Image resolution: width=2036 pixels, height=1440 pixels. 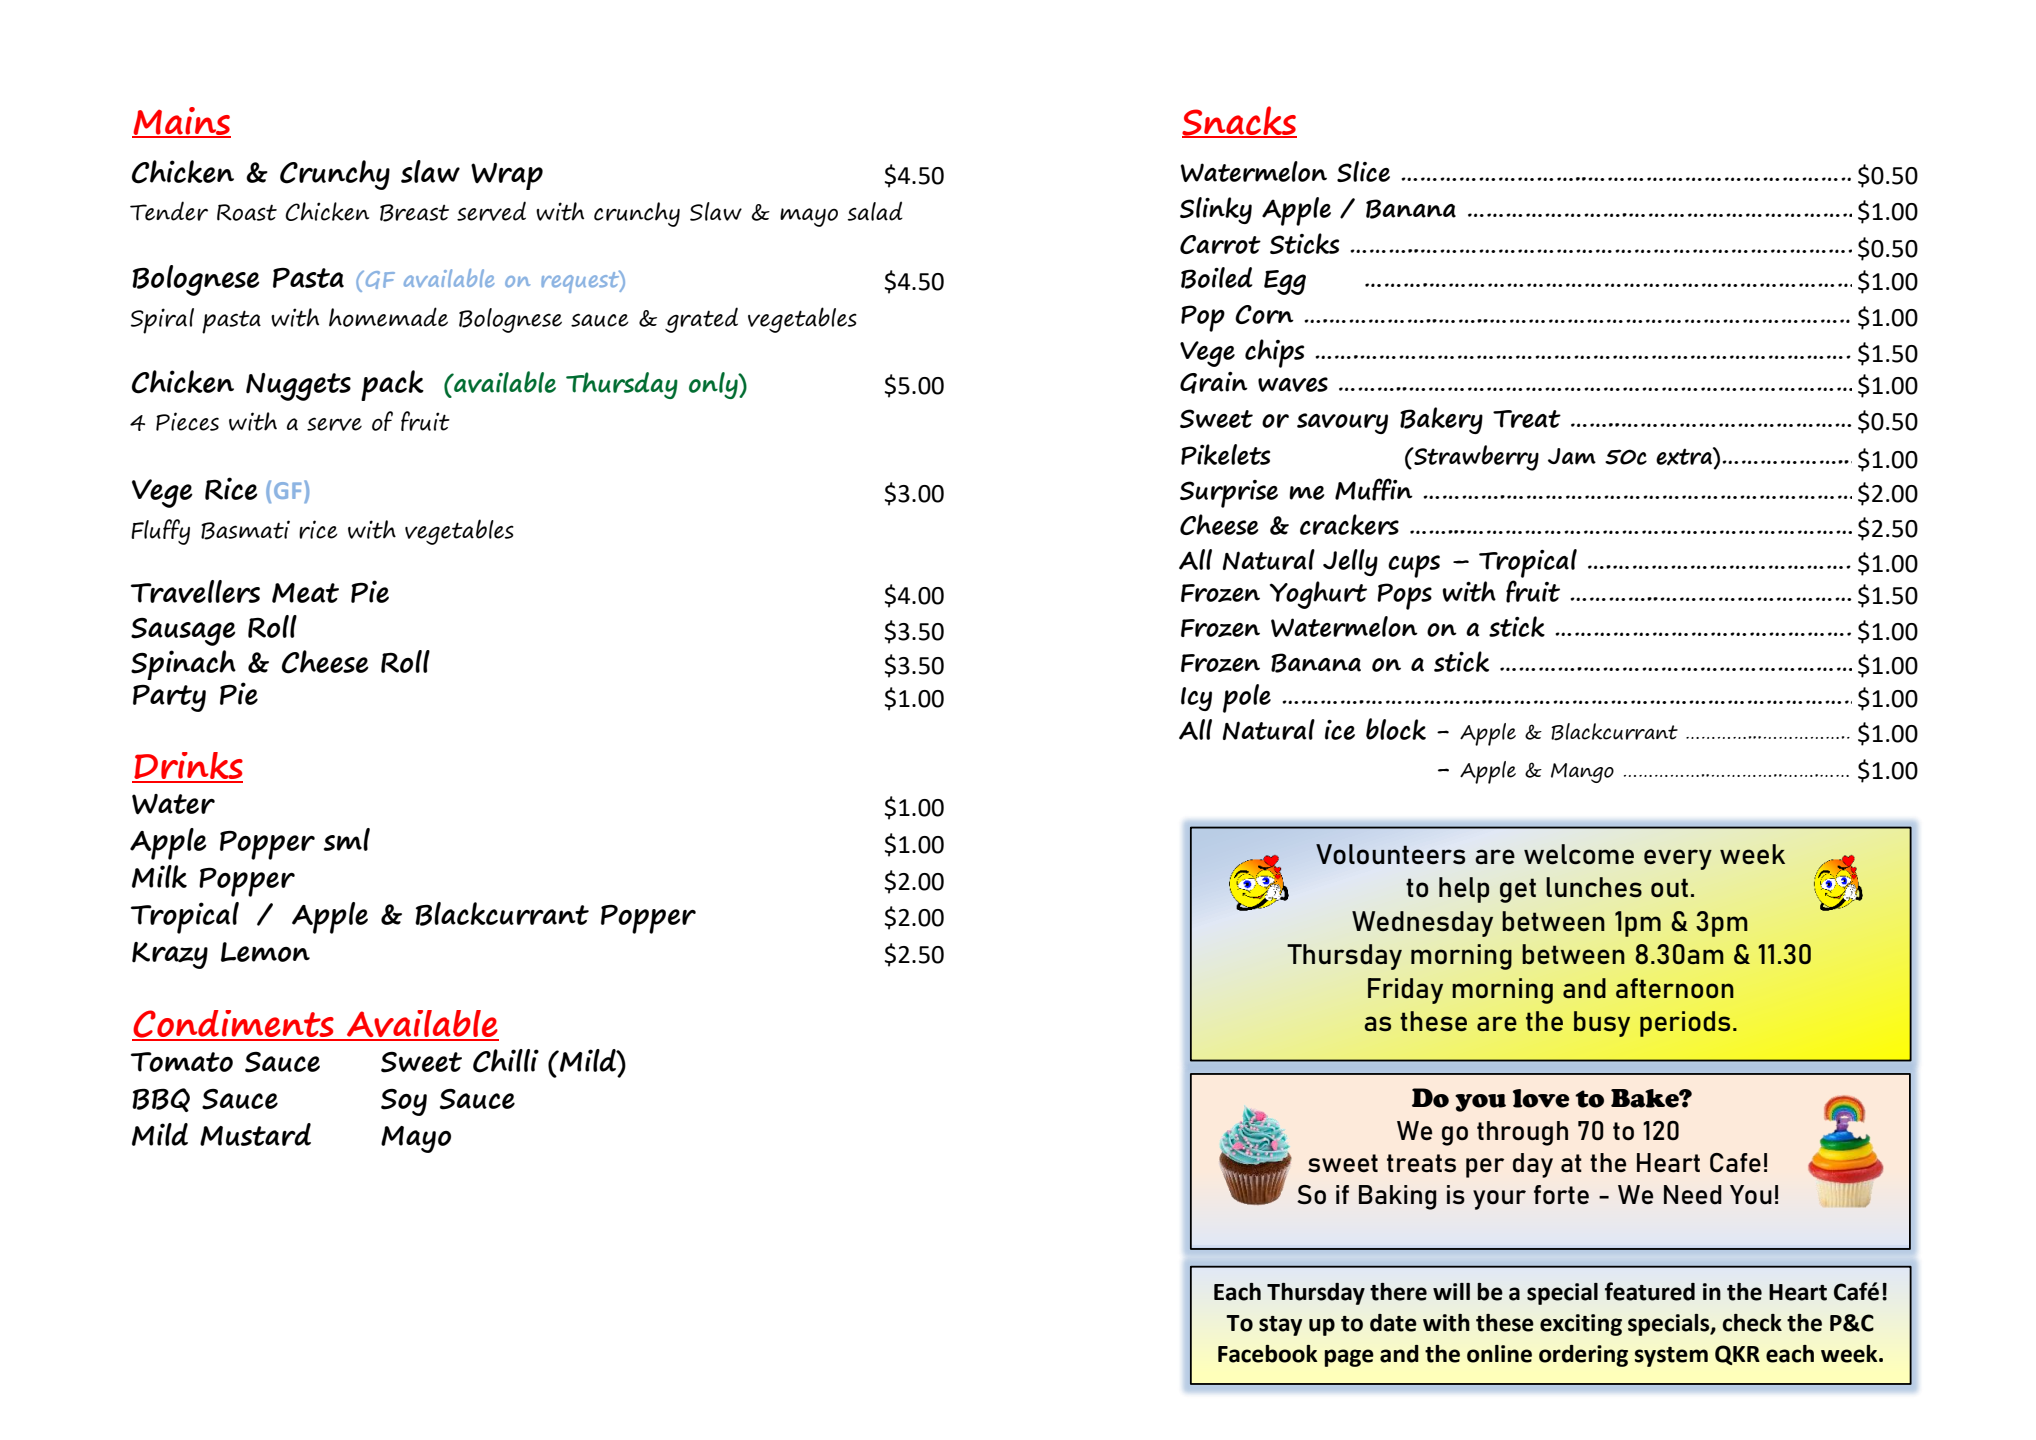 What do you see at coordinates (1541, 1098) in the image?
I see `love` at bounding box center [1541, 1098].
